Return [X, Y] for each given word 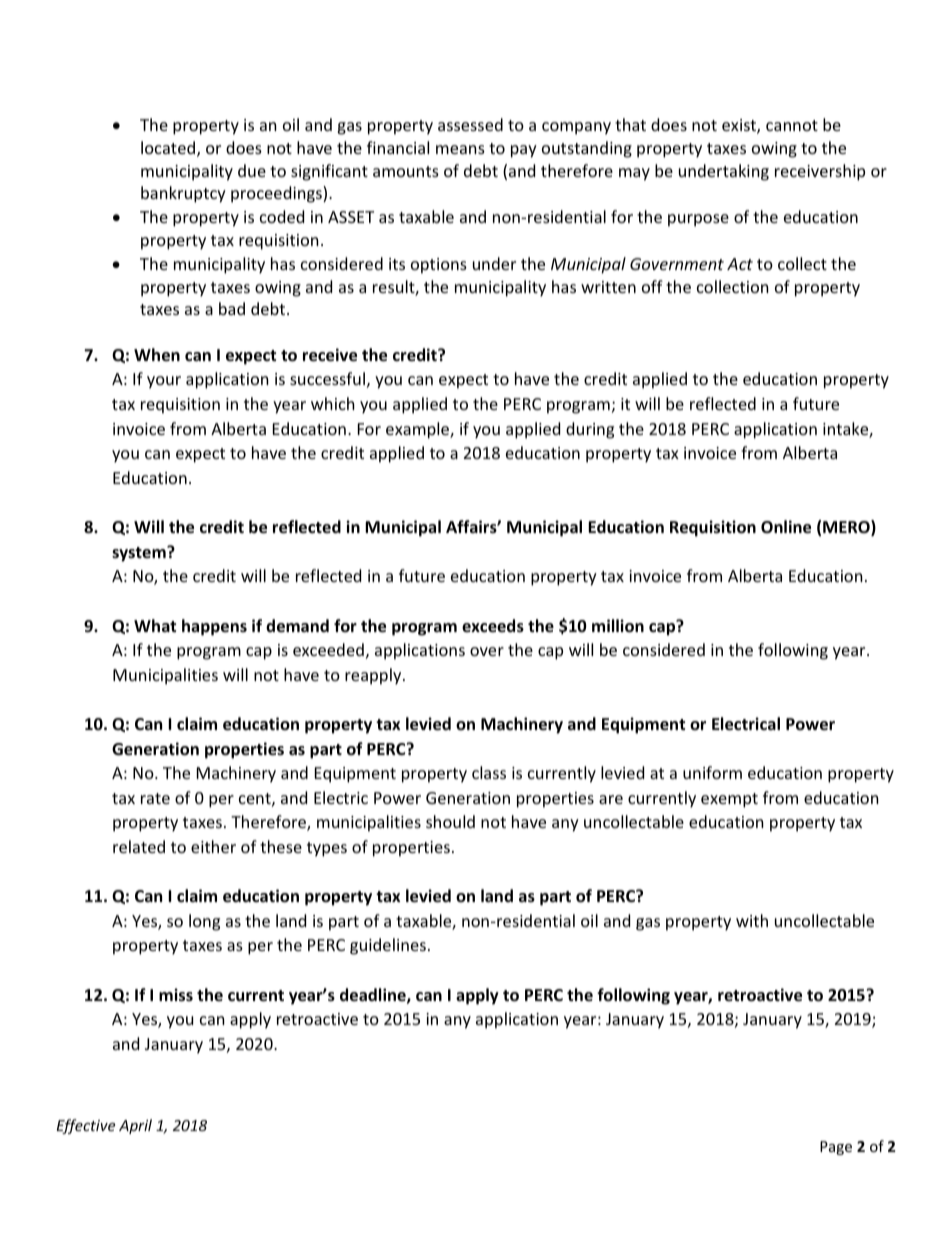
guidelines [388, 946]
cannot [792, 125]
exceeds [493, 626]
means [460, 149]
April [135, 1126]
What [155, 625]
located [169, 149]
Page [836, 1148]
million [618, 626]
